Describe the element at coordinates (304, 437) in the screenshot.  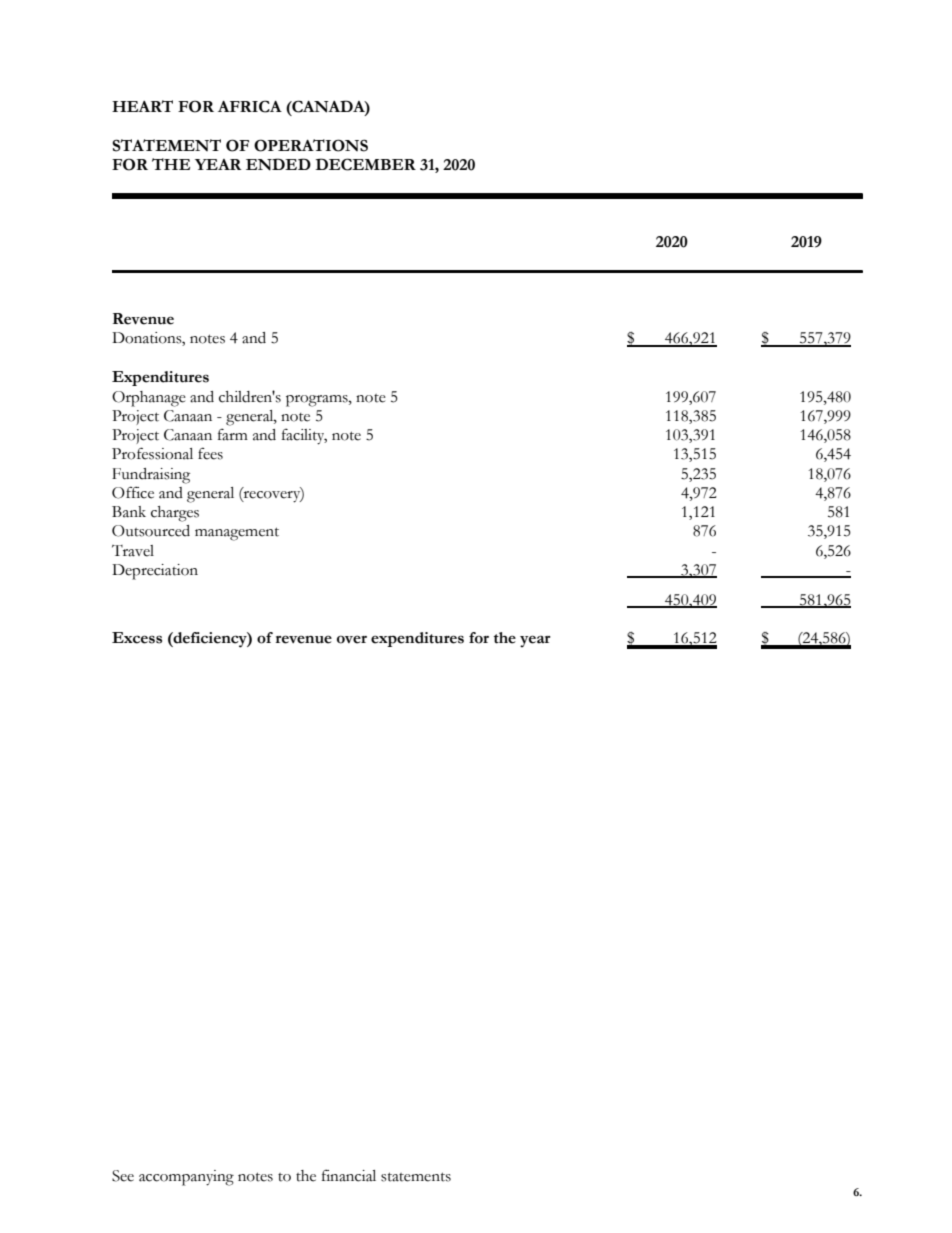
I see `facility` at that location.
